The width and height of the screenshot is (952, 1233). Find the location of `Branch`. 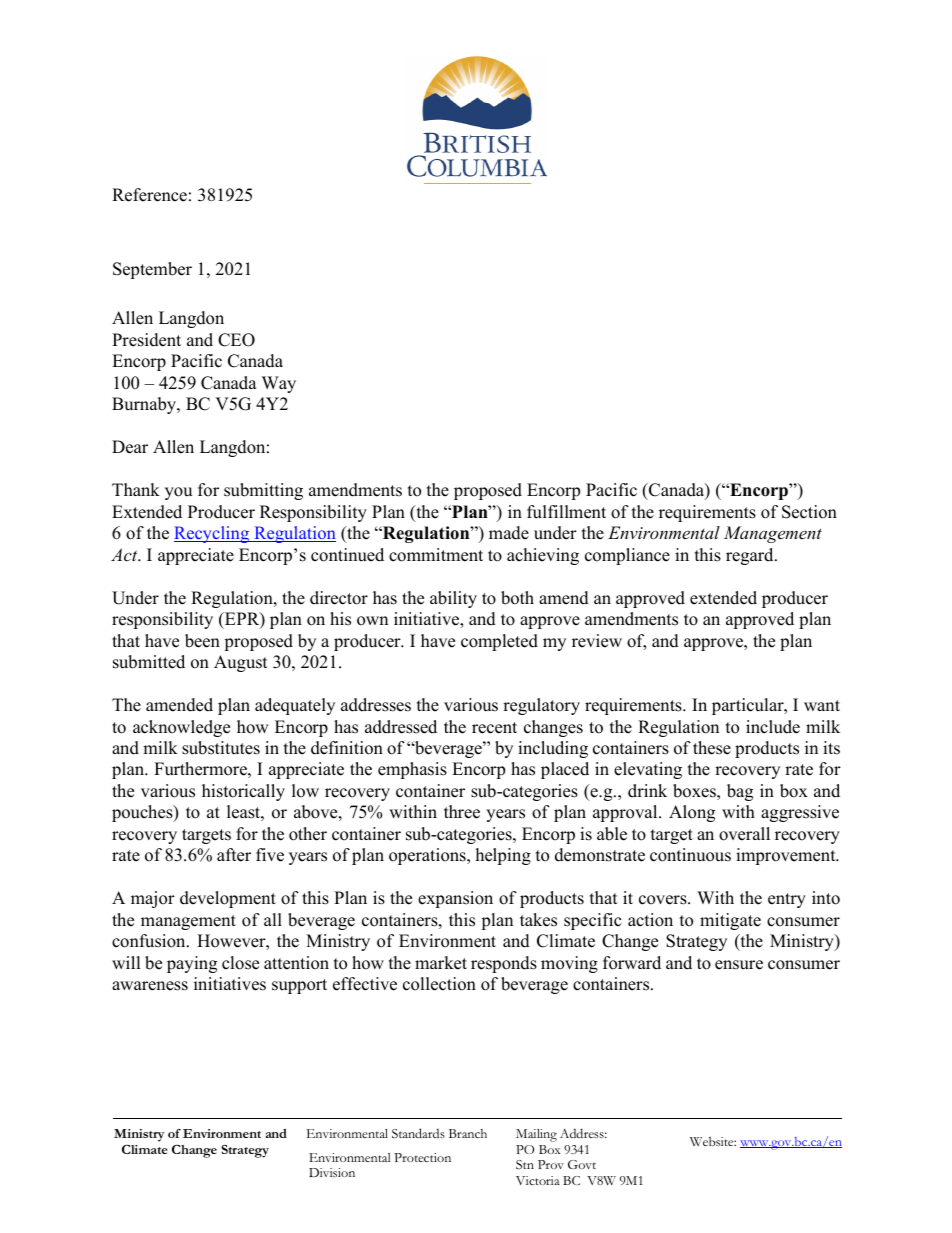

Branch is located at coordinates (468, 1133).
